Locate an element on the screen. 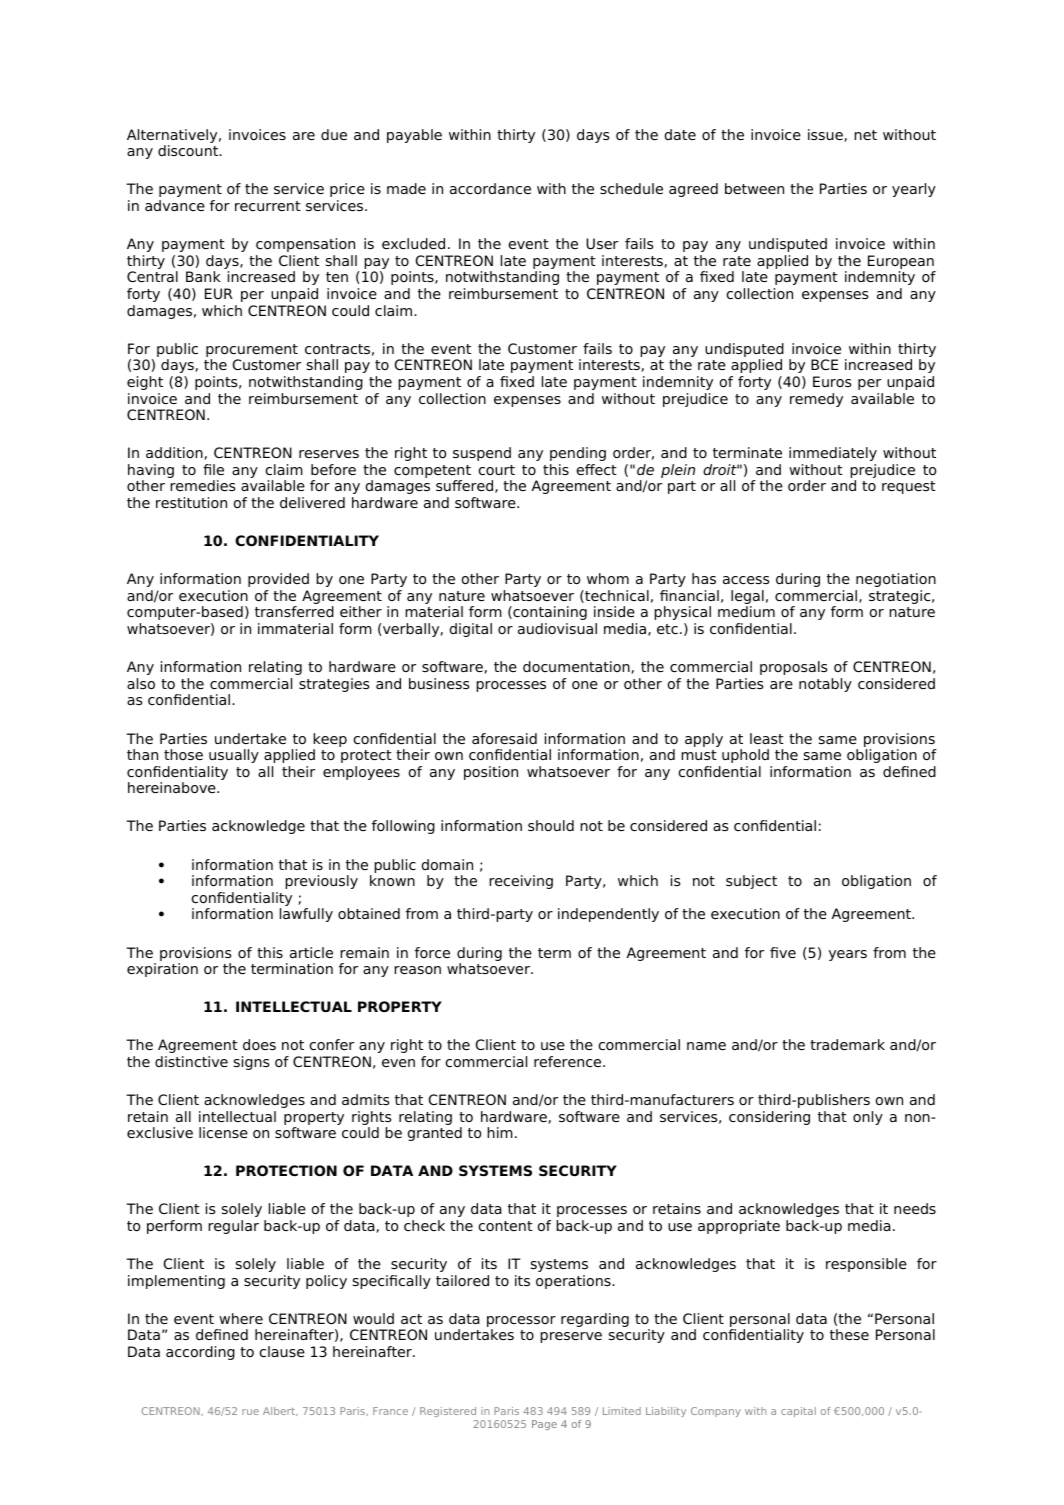 This screenshot has width=1064, height=1505. position is located at coordinates (491, 773).
